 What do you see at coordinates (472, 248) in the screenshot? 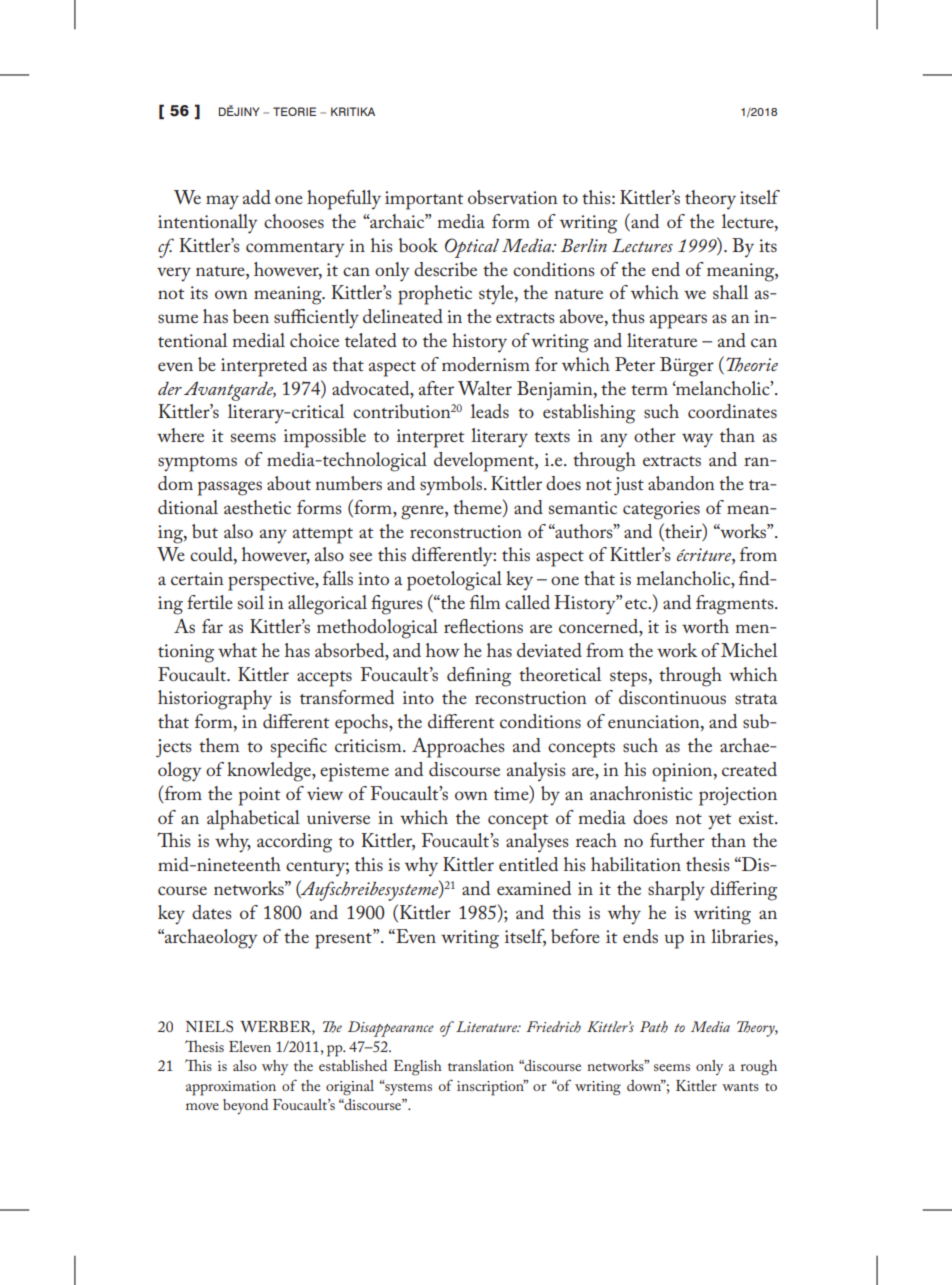
I see `Optical` at bounding box center [472, 248].
